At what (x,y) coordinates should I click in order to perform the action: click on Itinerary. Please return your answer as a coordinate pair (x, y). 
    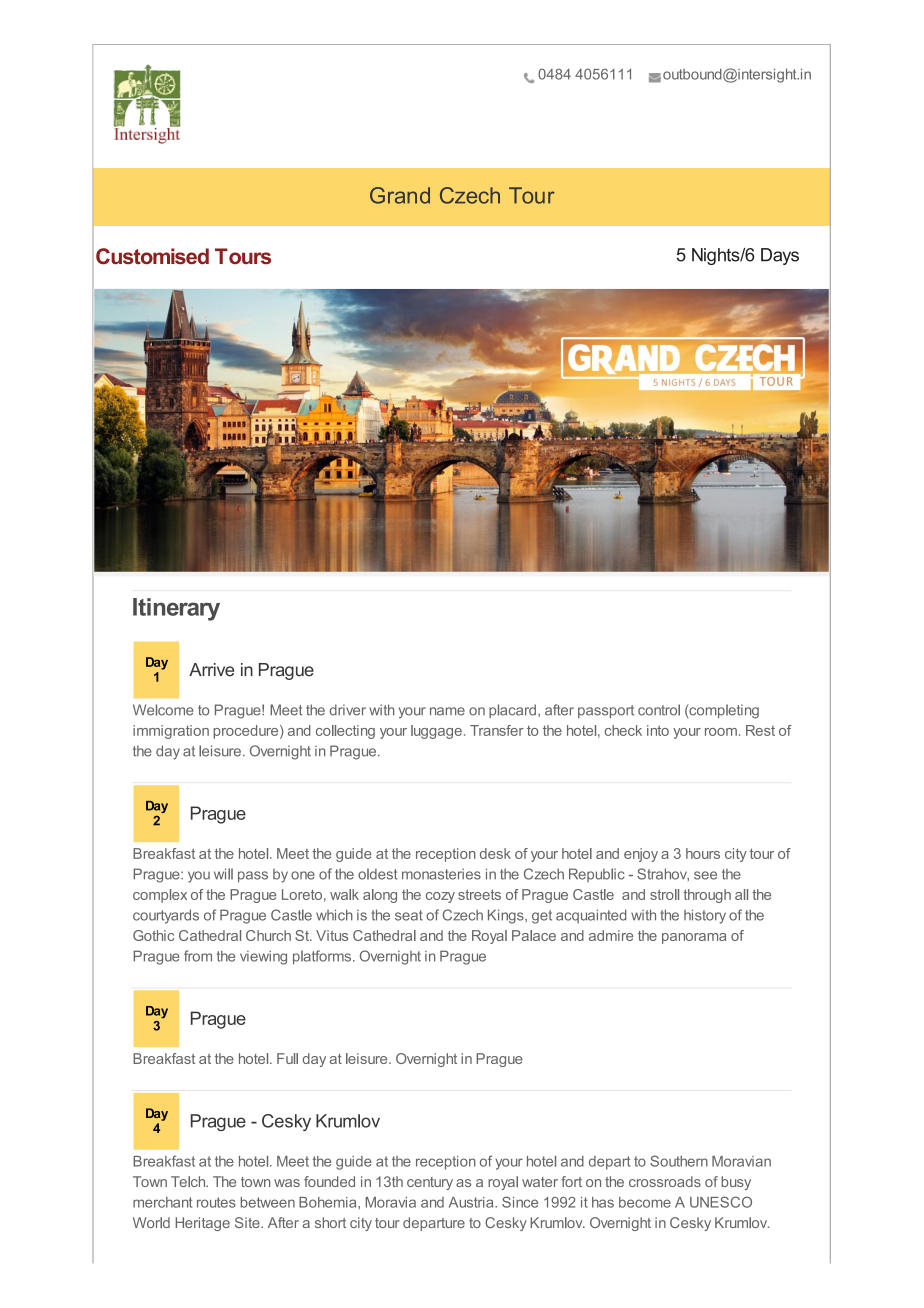
    Looking at the image, I should click on (176, 609).
